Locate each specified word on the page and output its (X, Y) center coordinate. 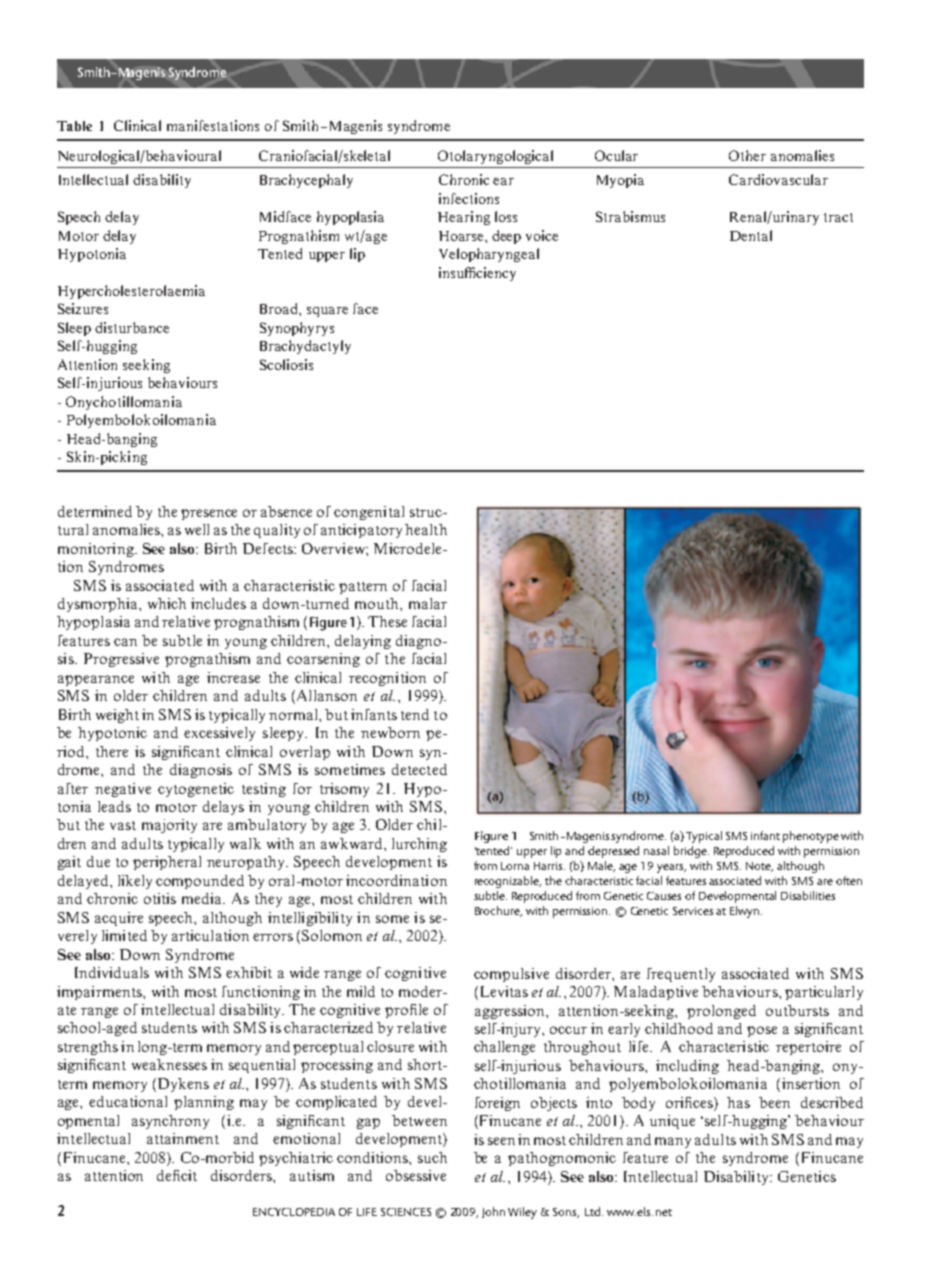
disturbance (132, 327)
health (426, 529)
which (167, 603)
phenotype (811, 837)
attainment (183, 1138)
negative (123, 790)
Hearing (464, 218)
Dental (751, 235)
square (327, 312)
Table (74, 126)
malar (428, 603)
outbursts (797, 1010)
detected (419, 769)
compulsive (511, 975)
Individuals (112, 972)
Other (747, 155)
